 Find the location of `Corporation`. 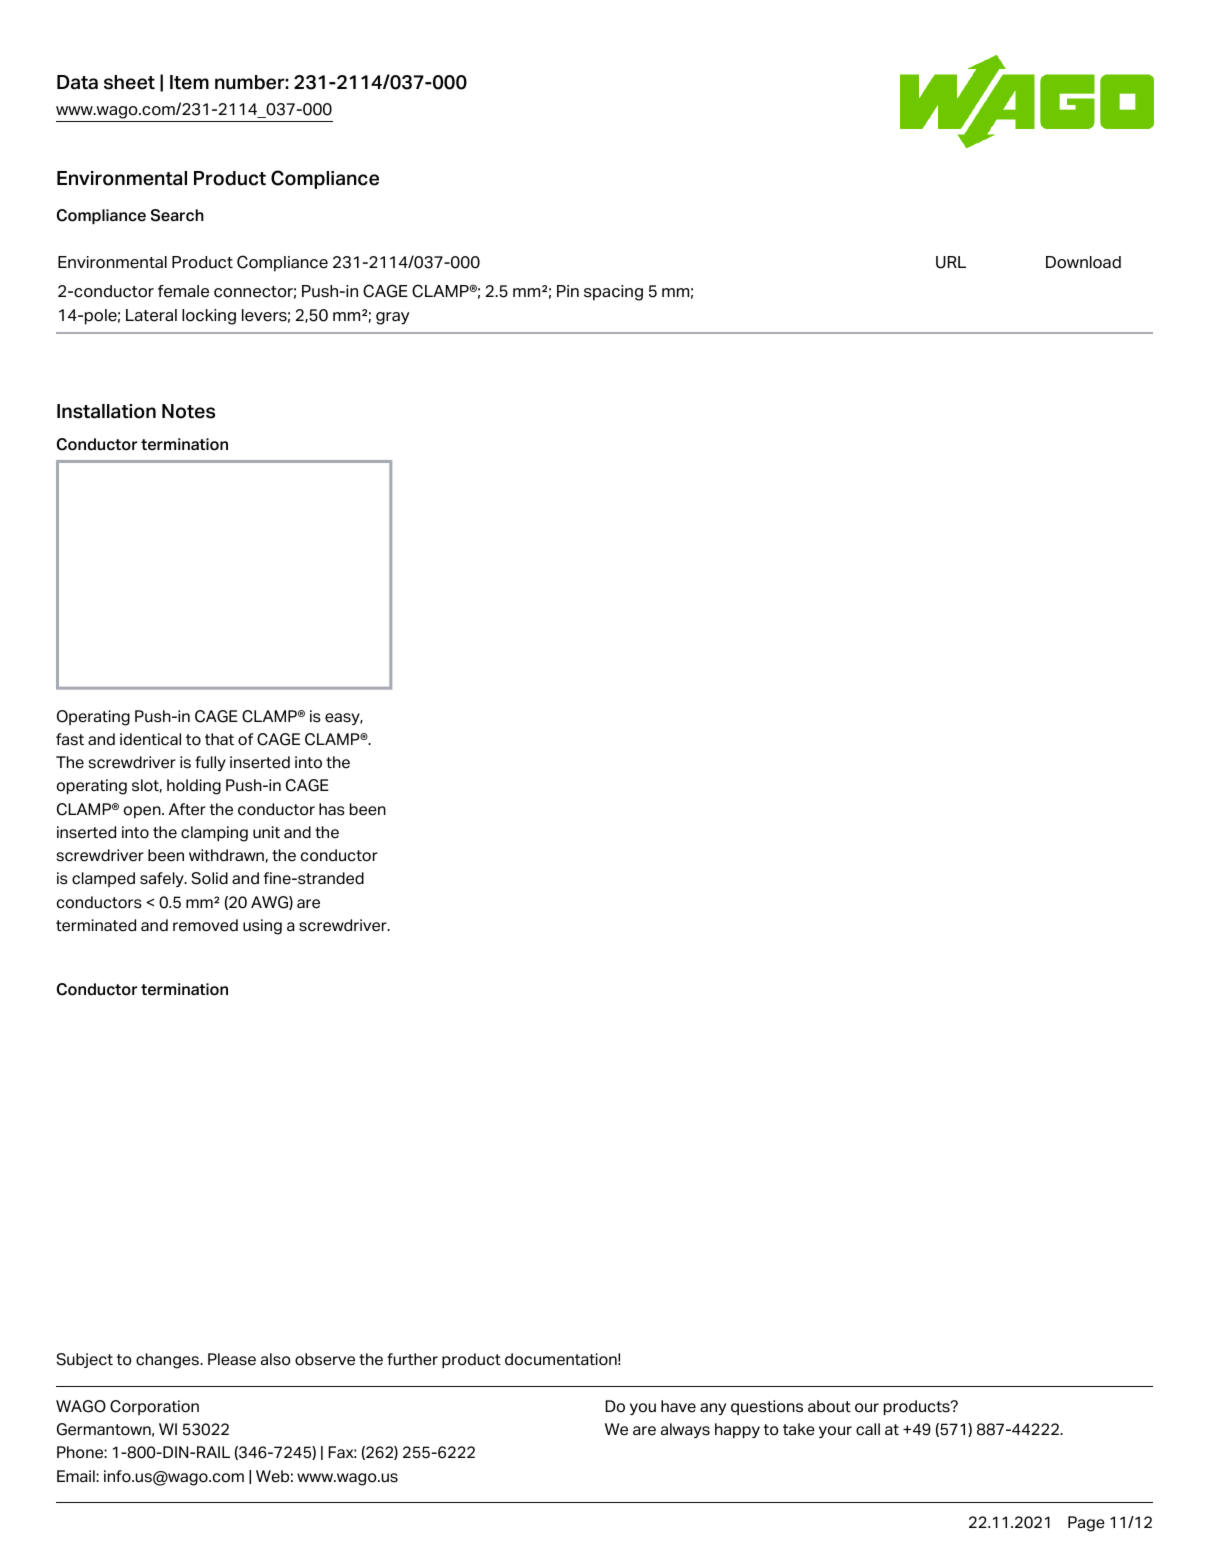

Corporation is located at coordinates (154, 1407).
